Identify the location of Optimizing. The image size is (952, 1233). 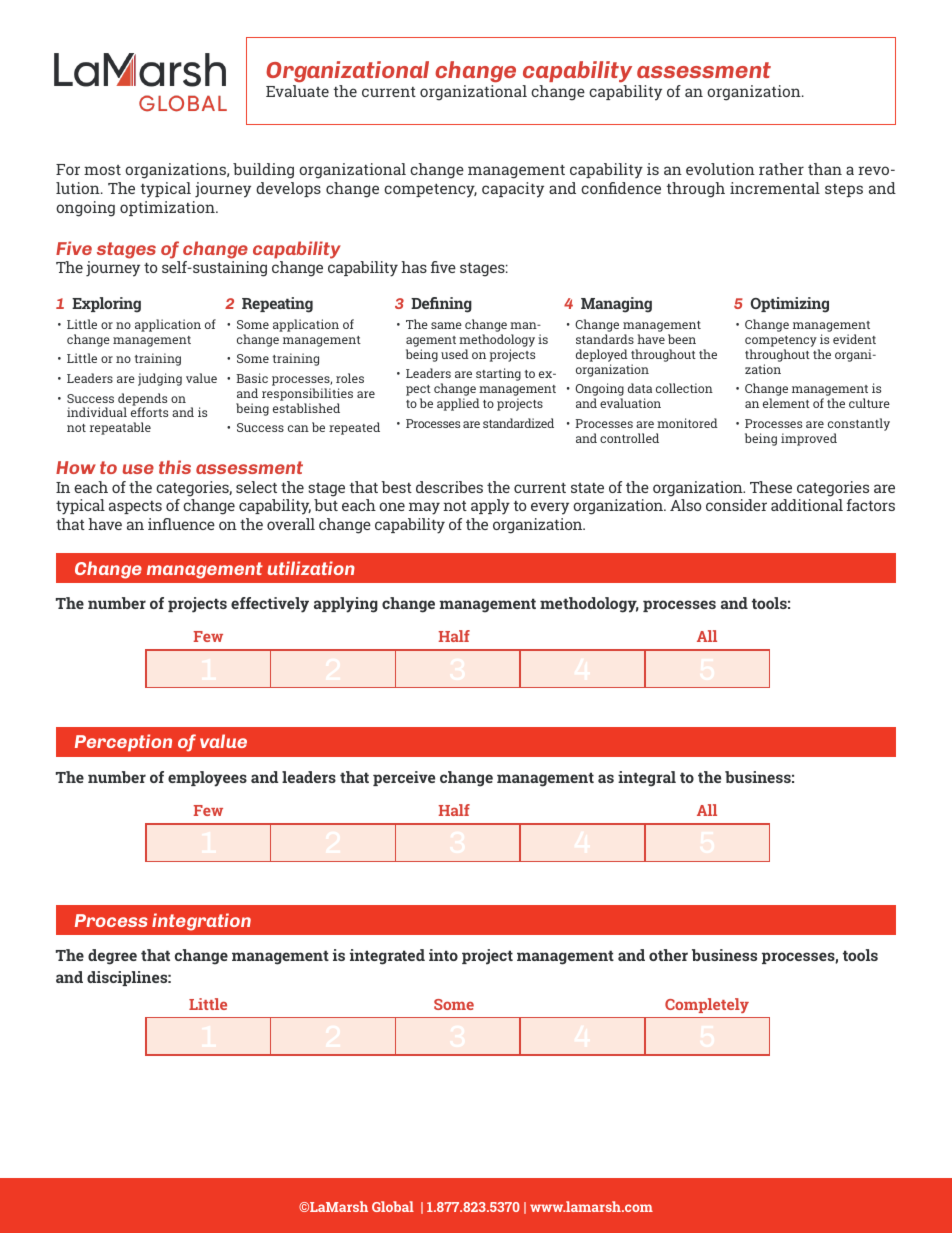
(790, 305).
